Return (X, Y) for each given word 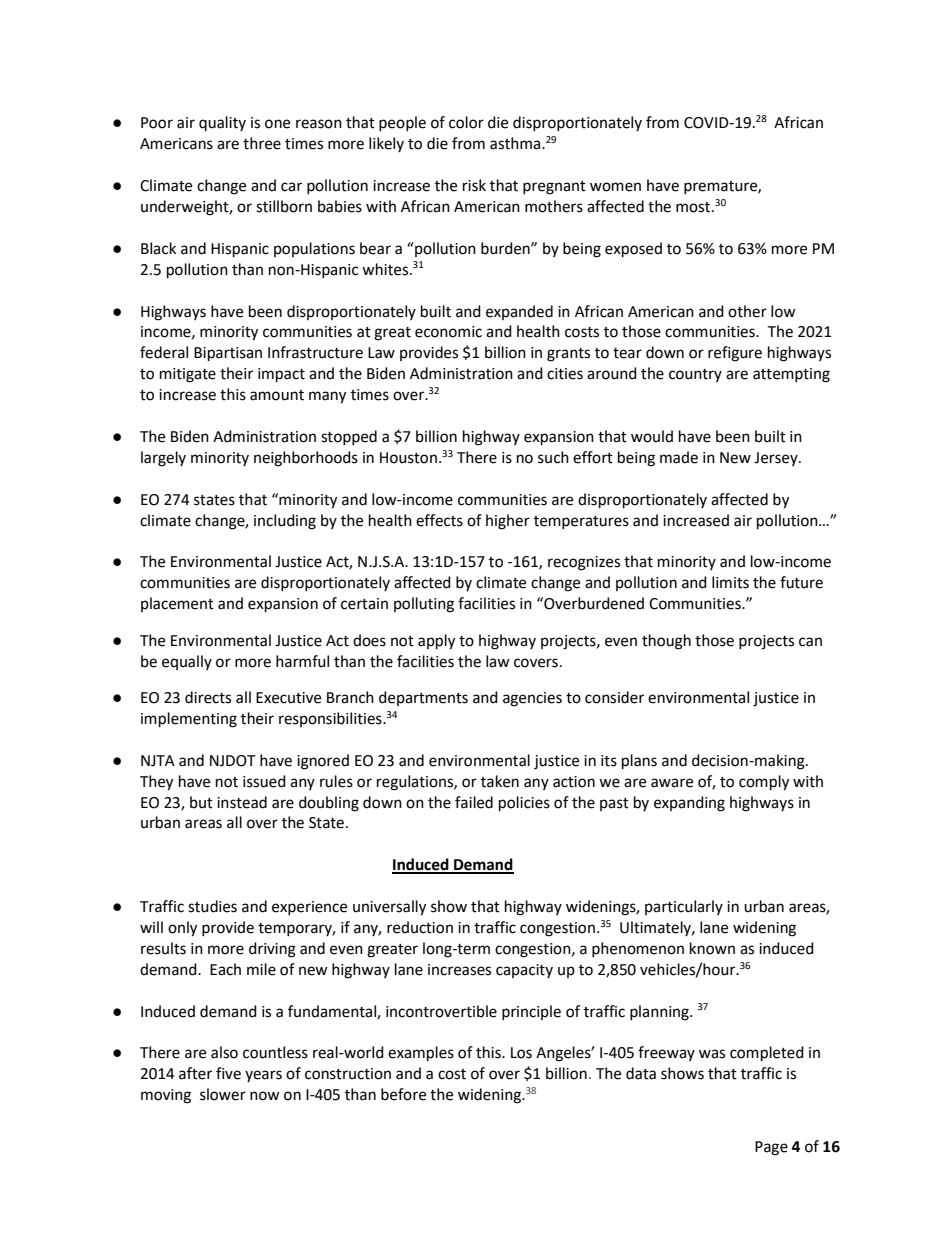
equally (187, 662)
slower (223, 1094)
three (262, 143)
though (666, 642)
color (466, 122)
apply (436, 642)
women (615, 187)
